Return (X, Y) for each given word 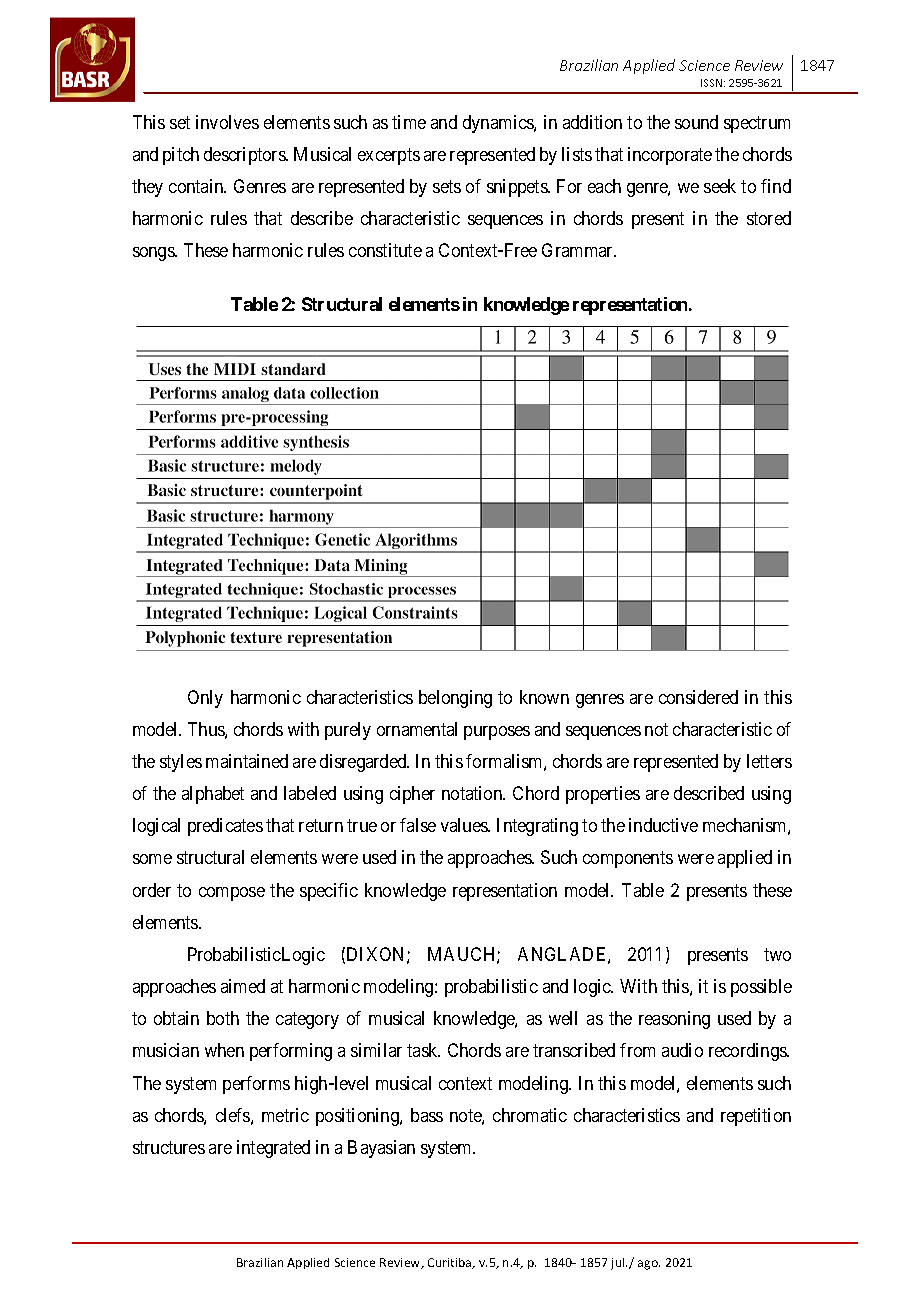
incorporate (670, 156)
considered (698, 697)
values (465, 825)
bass (427, 1115)
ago (649, 1265)
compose (232, 894)
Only (205, 699)
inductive (663, 825)
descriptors (245, 156)
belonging (455, 699)
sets (447, 186)
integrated (273, 1149)
